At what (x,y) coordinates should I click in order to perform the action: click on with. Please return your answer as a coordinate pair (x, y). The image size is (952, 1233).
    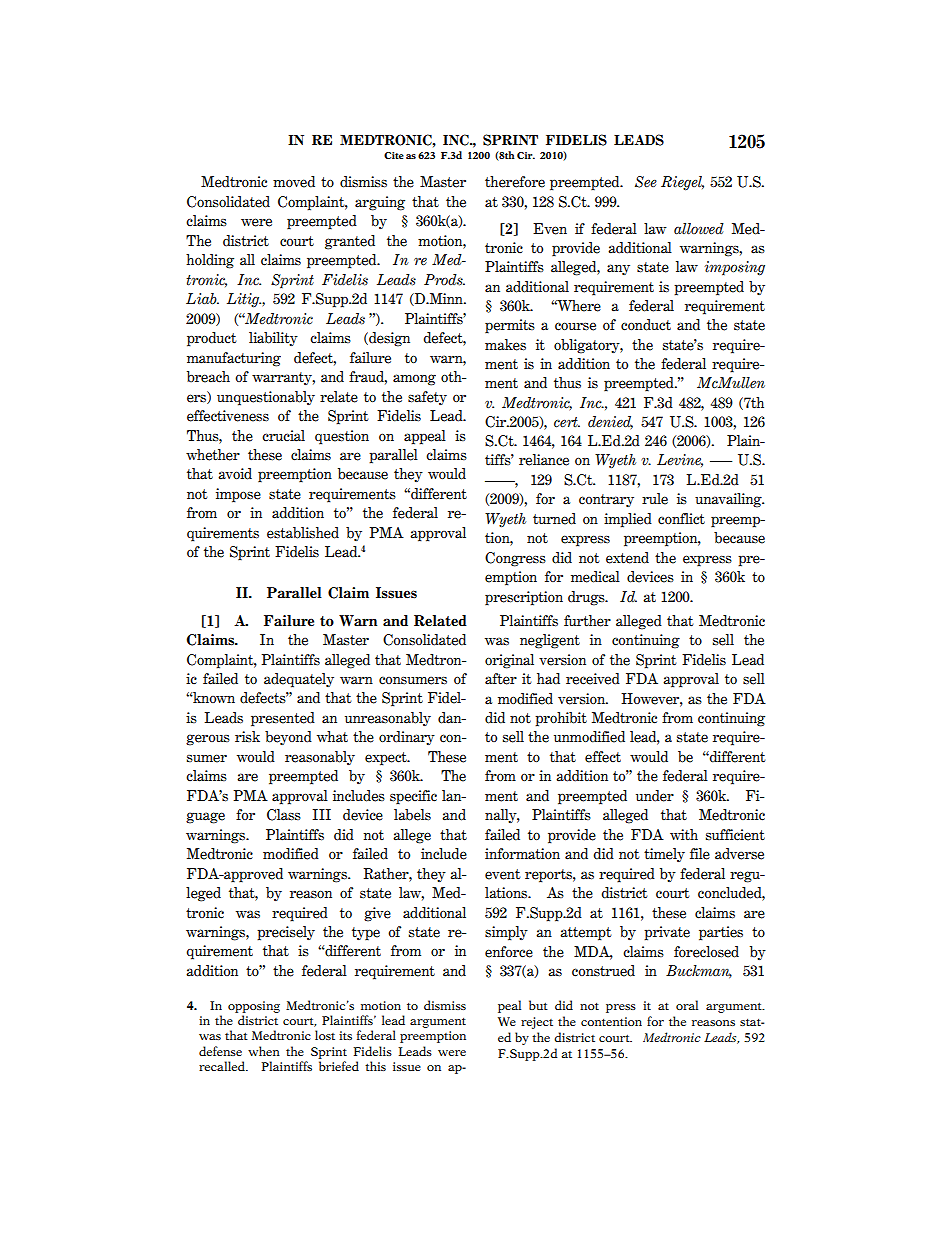
    Looking at the image, I should click on (684, 835).
